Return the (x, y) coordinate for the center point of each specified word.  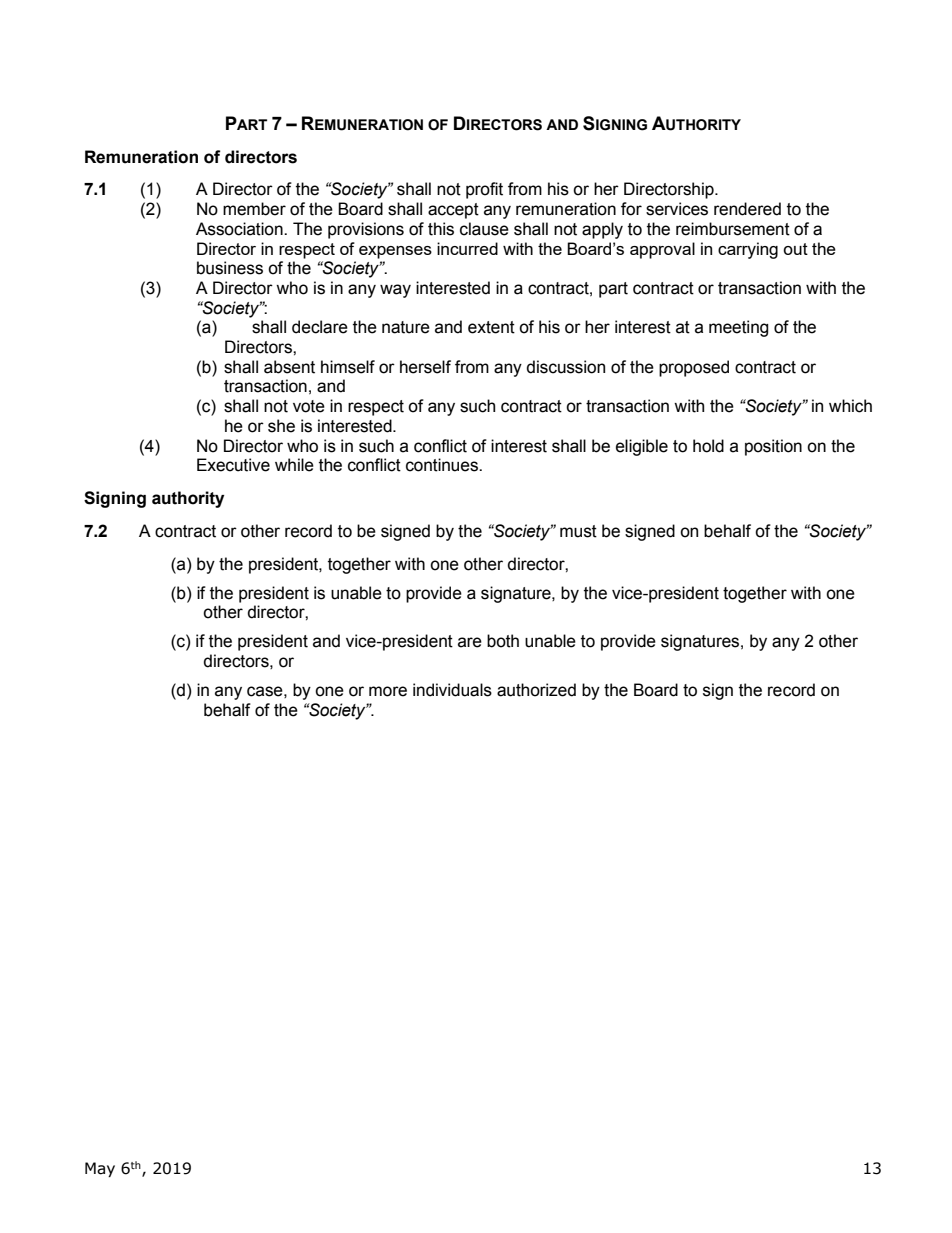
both (503, 641)
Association (240, 229)
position (773, 447)
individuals (452, 690)
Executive (233, 465)
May (100, 1169)
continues (443, 465)
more (388, 691)
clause (484, 229)
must (578, 531)
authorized (536, 690)
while (294, 465)
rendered (747, 209)
